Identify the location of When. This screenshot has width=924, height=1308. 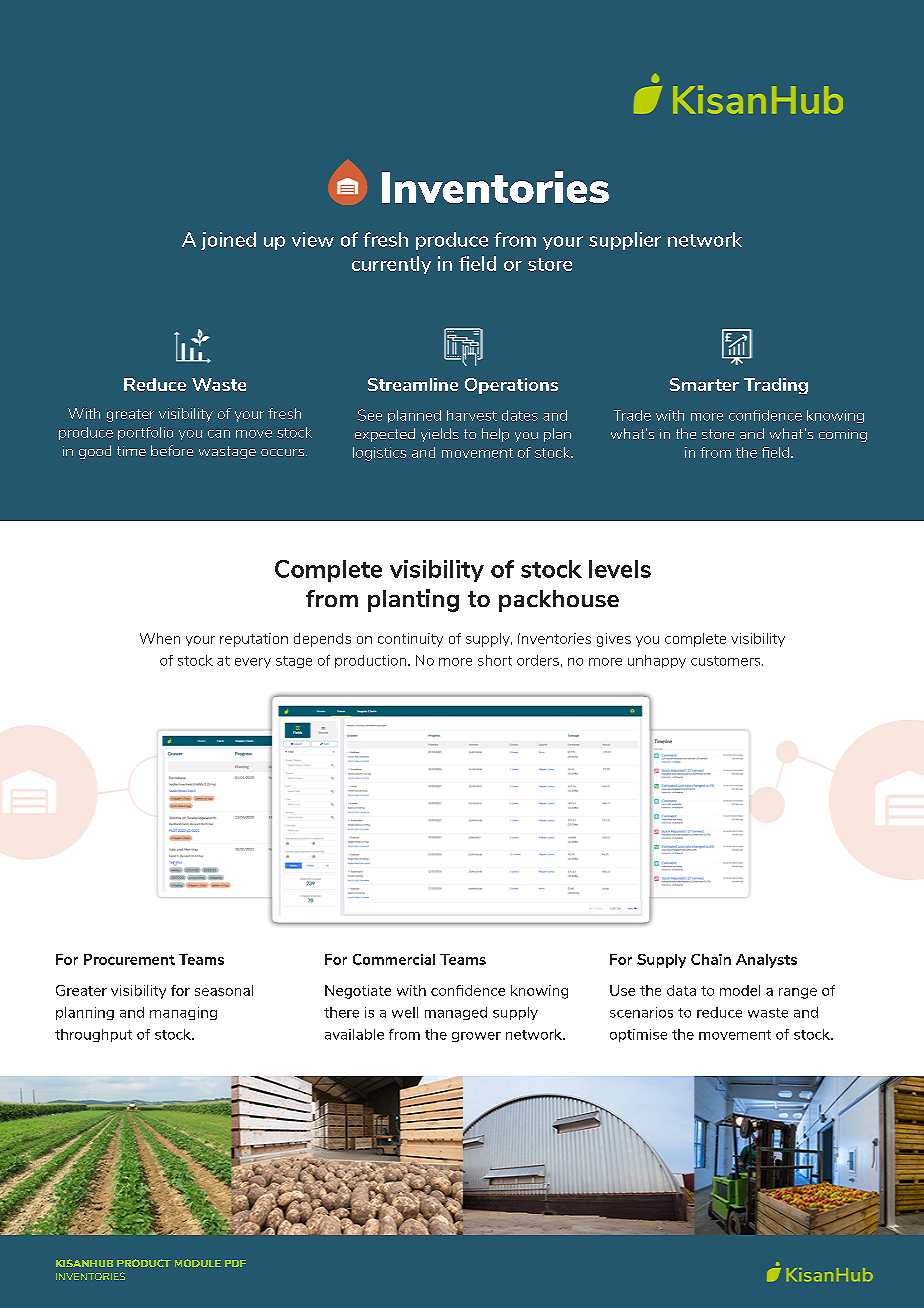
(160, 638).
